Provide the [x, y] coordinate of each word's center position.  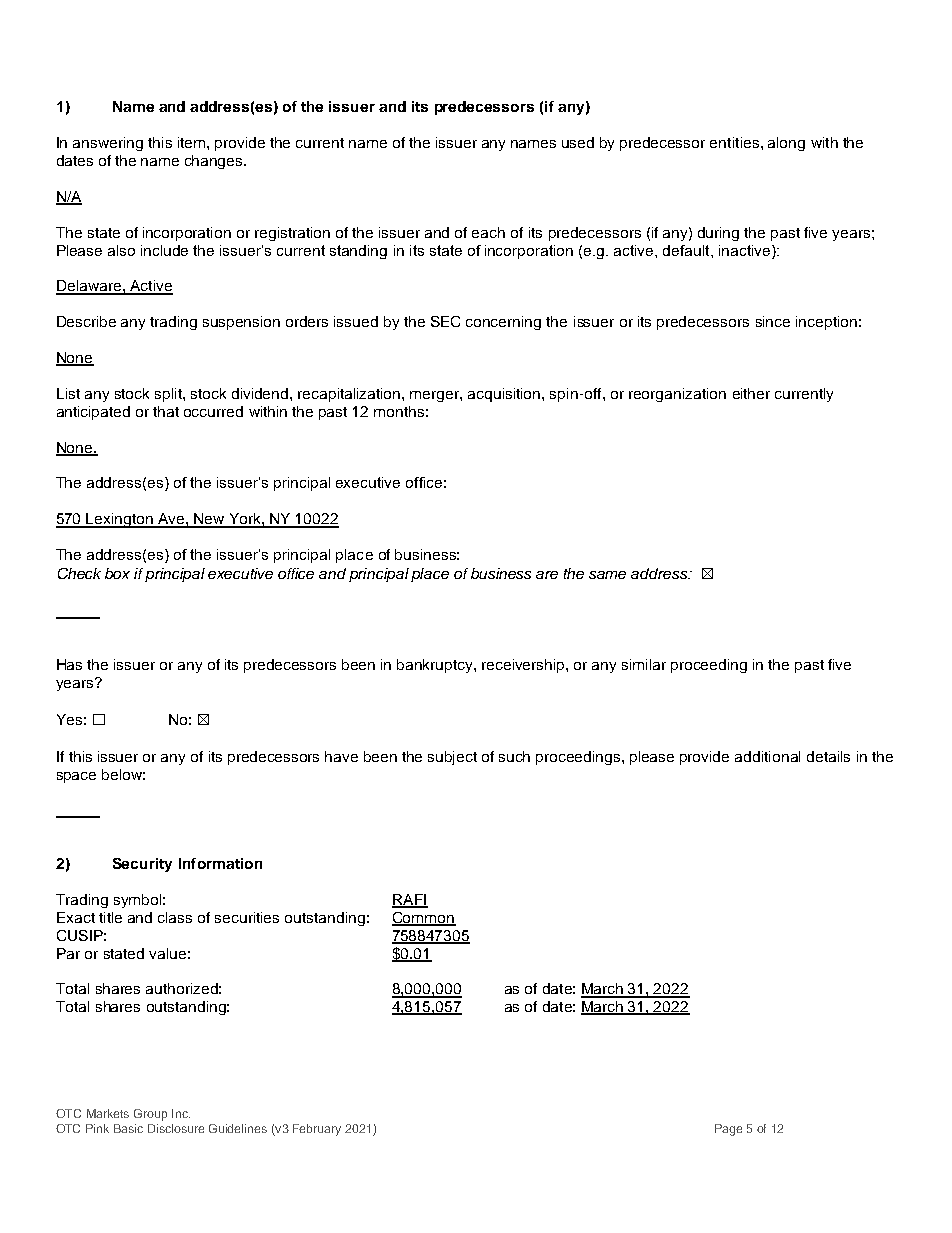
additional [767, 756]
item [193, 142]
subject [452, 758]
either [751, 393]
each [488, 232]
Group [150, 1115]
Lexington [120, 520]
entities [734, 142]
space [76, 777]
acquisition [505, 395]
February [317, 1130]
